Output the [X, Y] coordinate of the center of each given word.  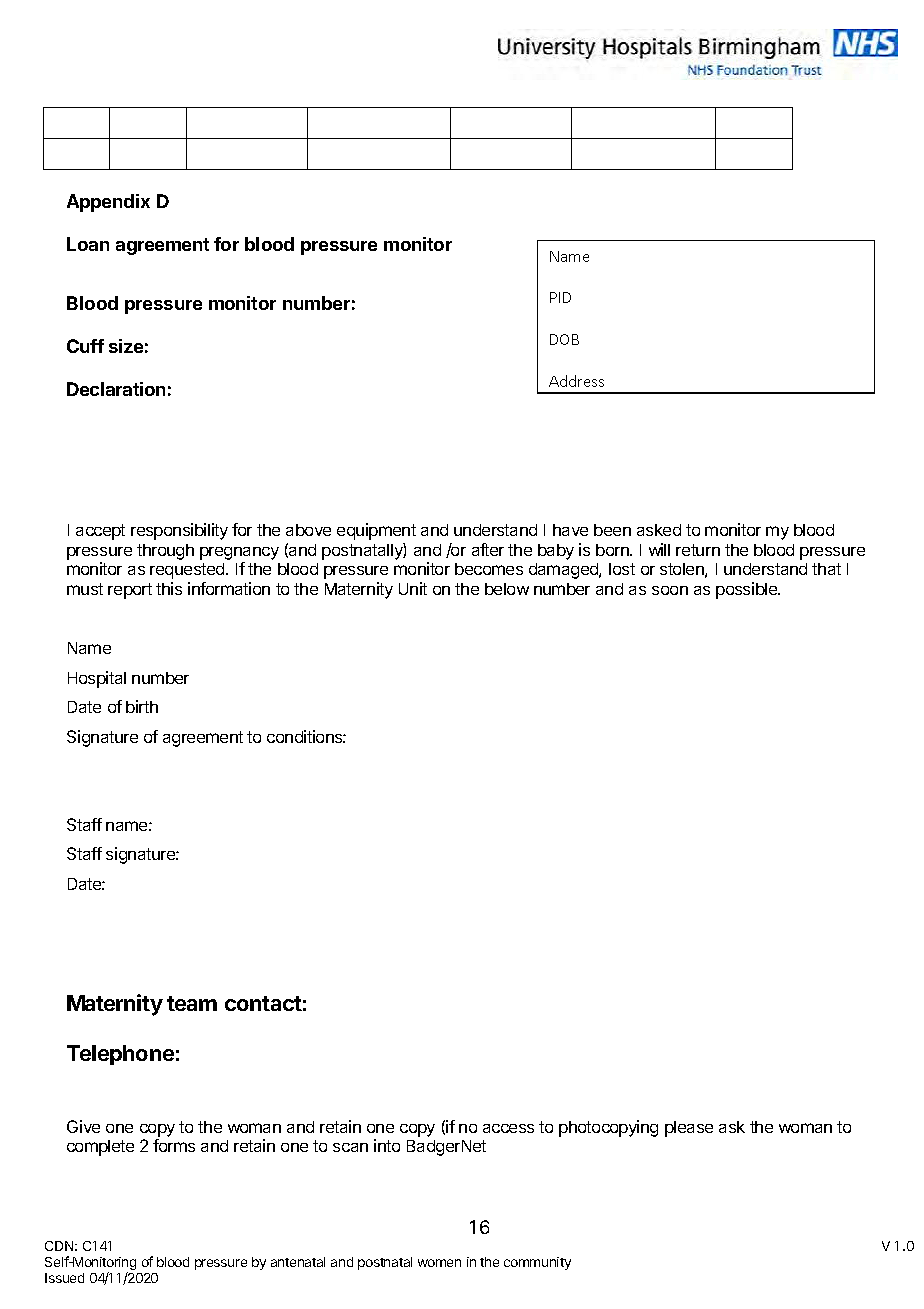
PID [560, 297]
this [169, 588]
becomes [489, 569]
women [439, 1263]
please [689, 1129]
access [508, 1128]
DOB [564, 339]
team [192, 1003]
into [387, 1145]
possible [748, 590]
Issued [64, 1278]
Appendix [108, 203]
